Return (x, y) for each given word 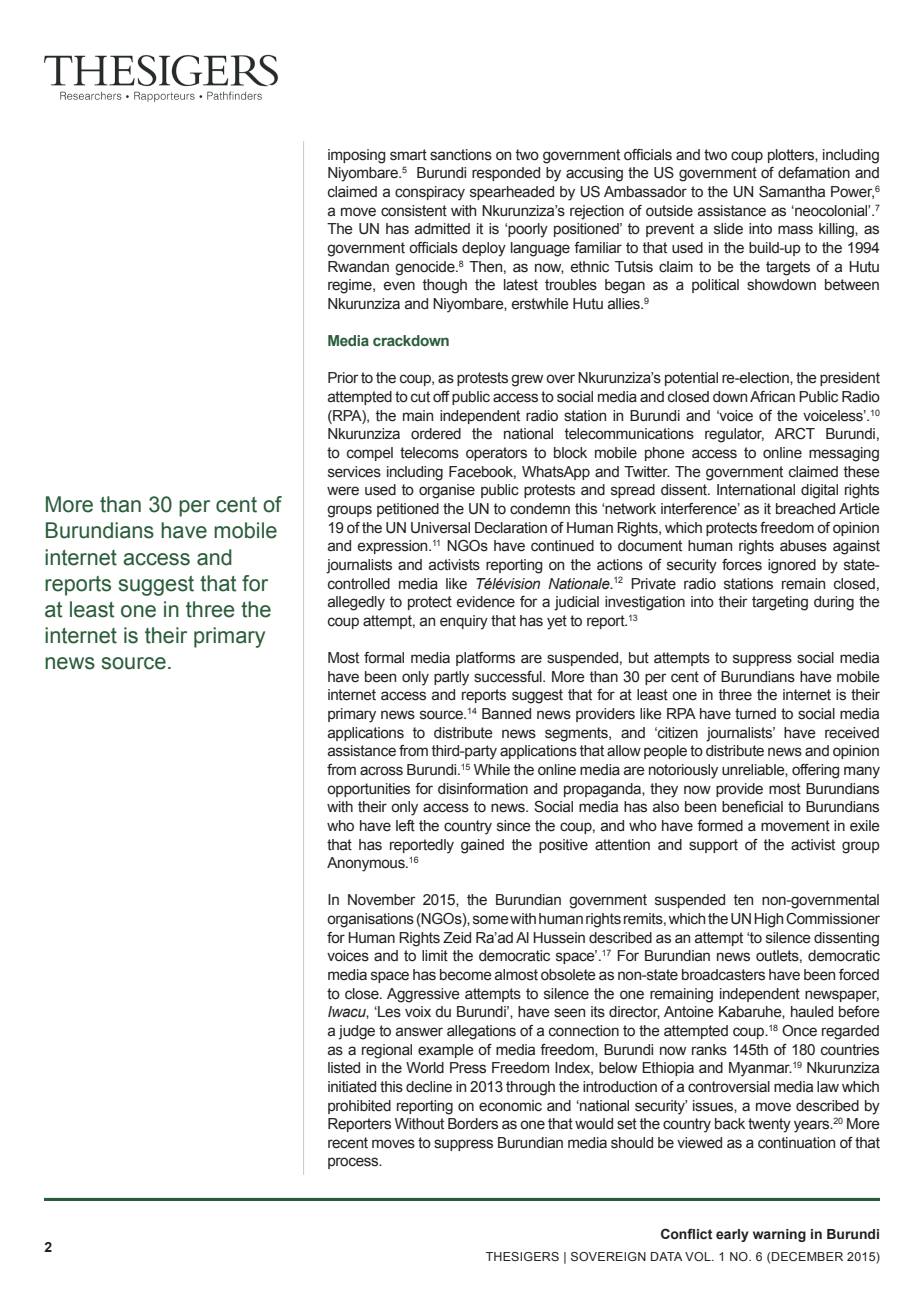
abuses (803, 546)
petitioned (408, 510)
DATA (667, 1256)
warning (779, 1235)
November (382, 900)
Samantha (792, 192)
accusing (594, 174)
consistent (414, 211)
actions (620, 565)
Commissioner (833, 919)
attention (622, 845)
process (354, 1163)
